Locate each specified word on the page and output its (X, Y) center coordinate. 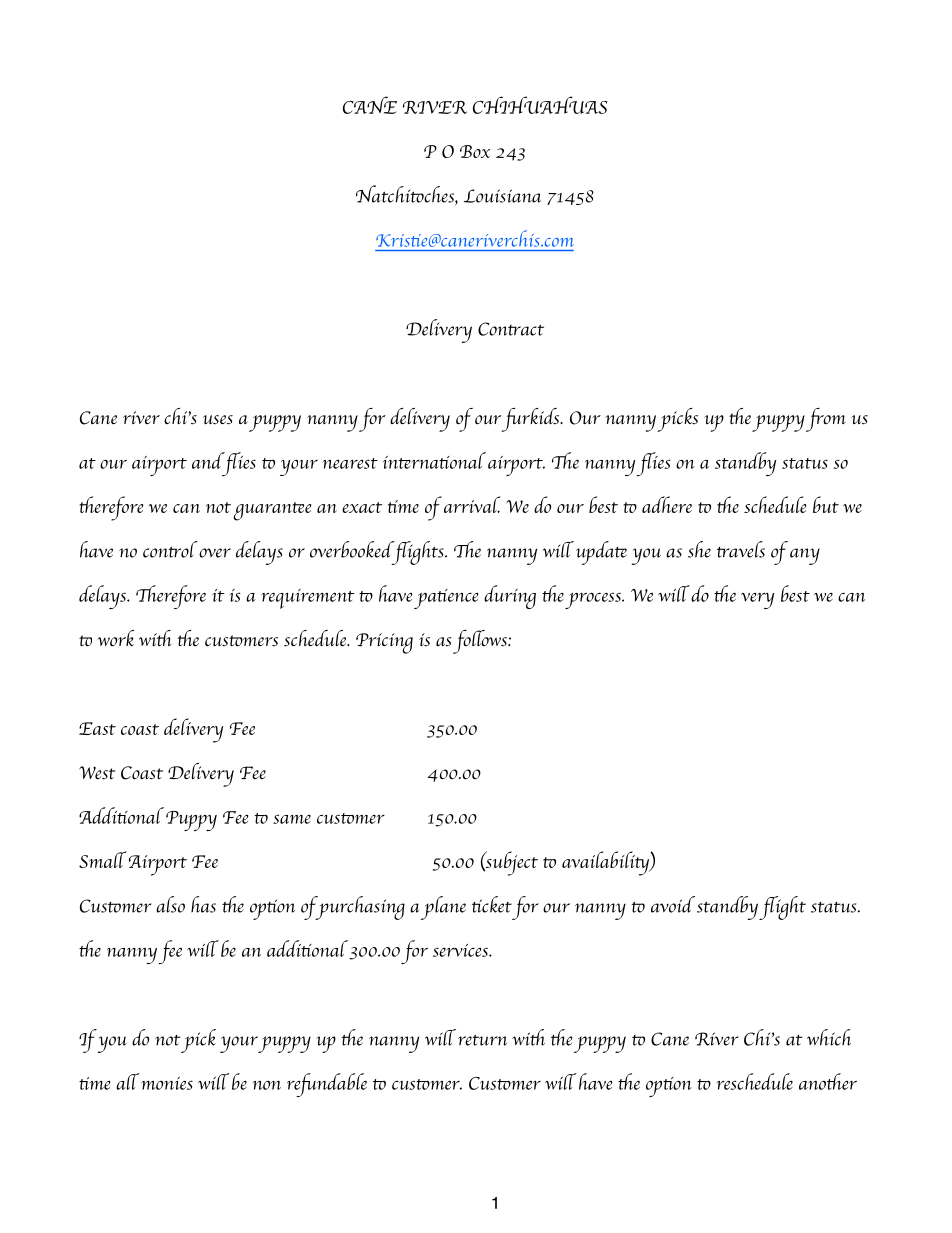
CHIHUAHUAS (540, 105)
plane (443, 908)
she (699, 549)
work (116, 638)
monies (167, 1083)
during (510, 597)
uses (218, 420)
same (292, 819)
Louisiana (502, 196)
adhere (667, 504)
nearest (350, 463)
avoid (673, 904)
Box (475, 151)
